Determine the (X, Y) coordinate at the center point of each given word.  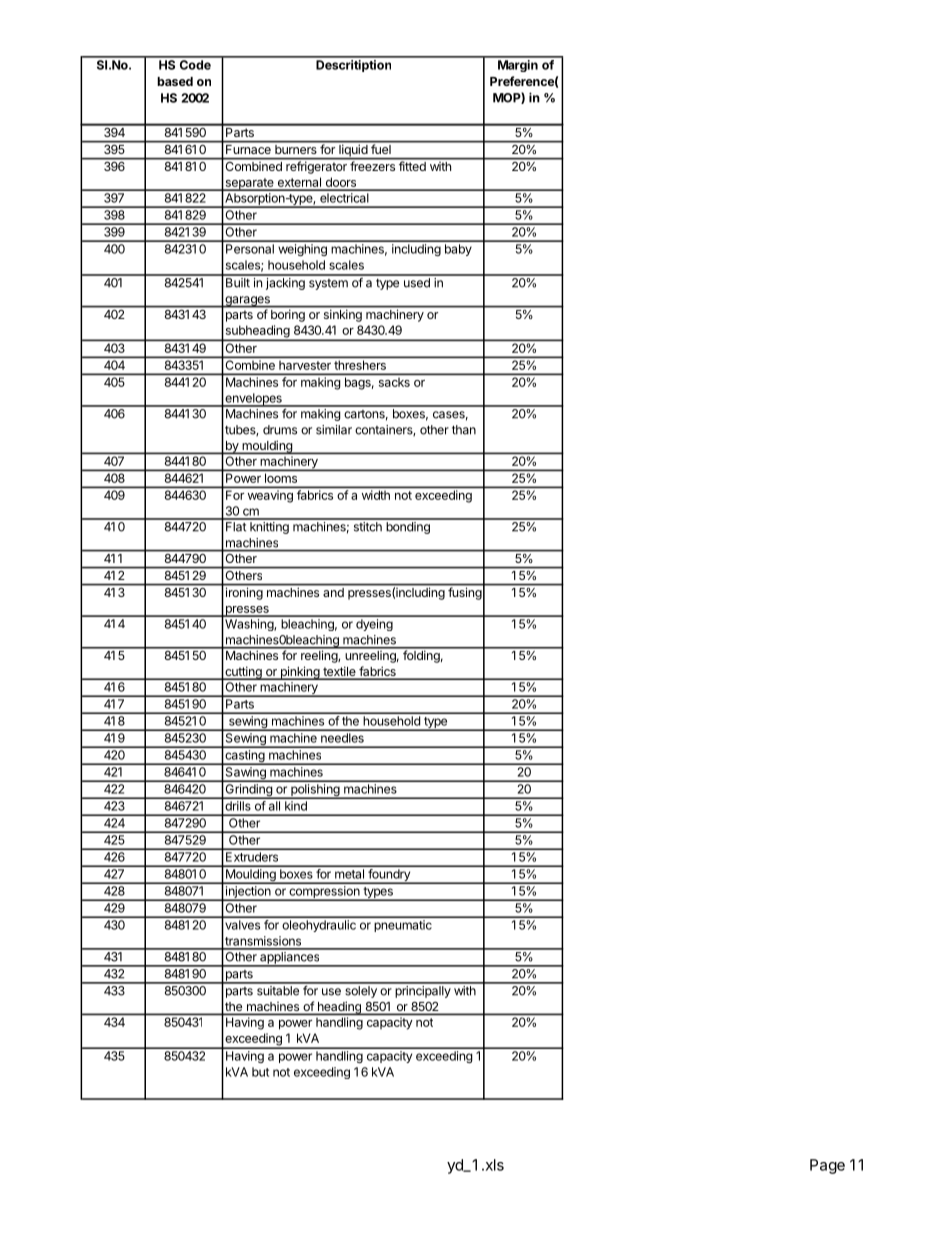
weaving (270, 497)
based (175, 81)
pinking (299, 673)
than (464, 430)
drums (280, 430)
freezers (372, 165)
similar (334, 430)
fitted (412, 165)
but (260, 1072)
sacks (394, 382)
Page (827, 1166)
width (376, 495)
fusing (464, 592)
